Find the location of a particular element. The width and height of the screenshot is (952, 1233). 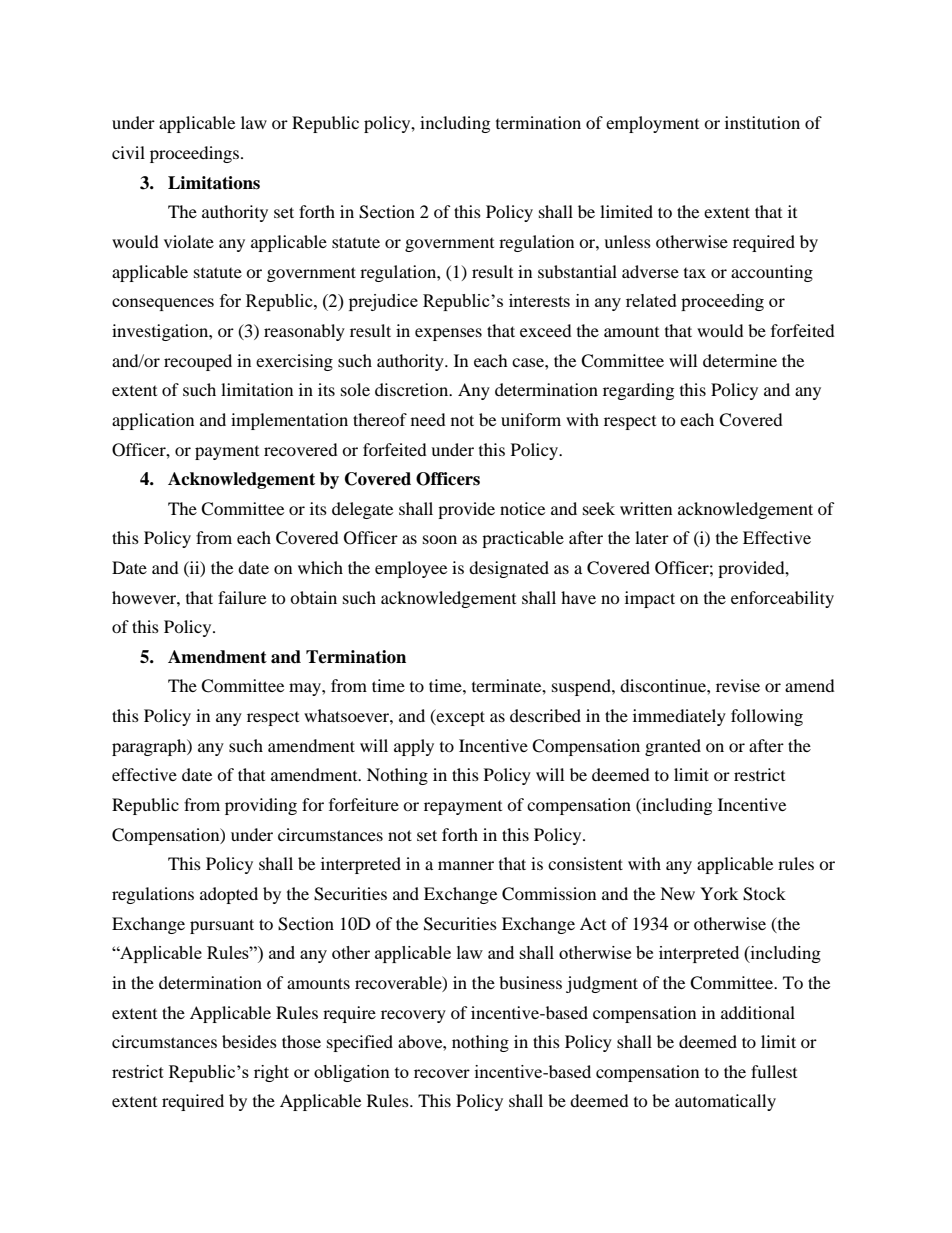

employment is located at coordinates (652, 124).
